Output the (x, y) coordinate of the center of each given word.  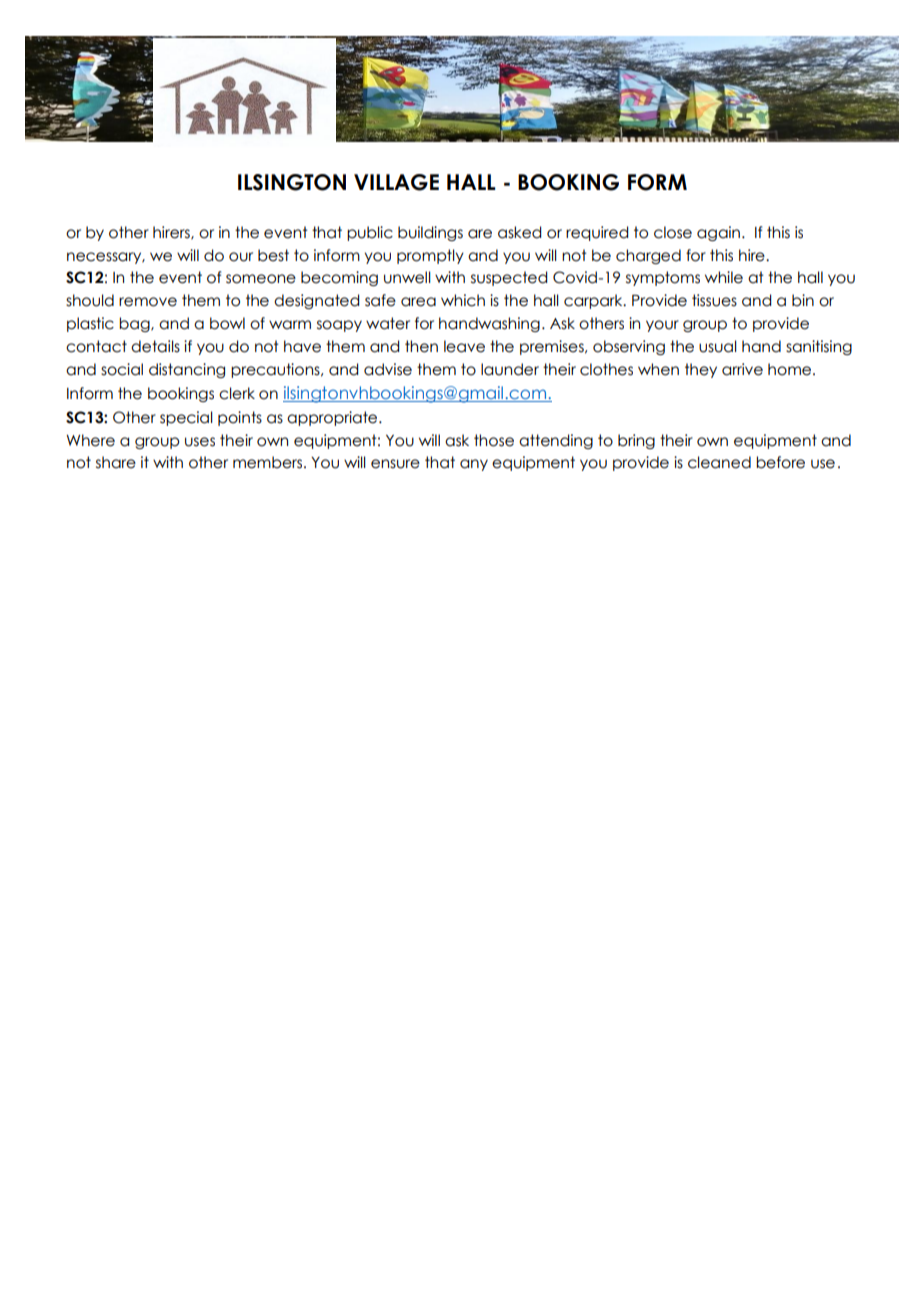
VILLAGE (396, 182)
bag (135, 324)
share (116, 462)
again (720, 233)
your (662, 326)
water (388, 323)
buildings (430, 233)
